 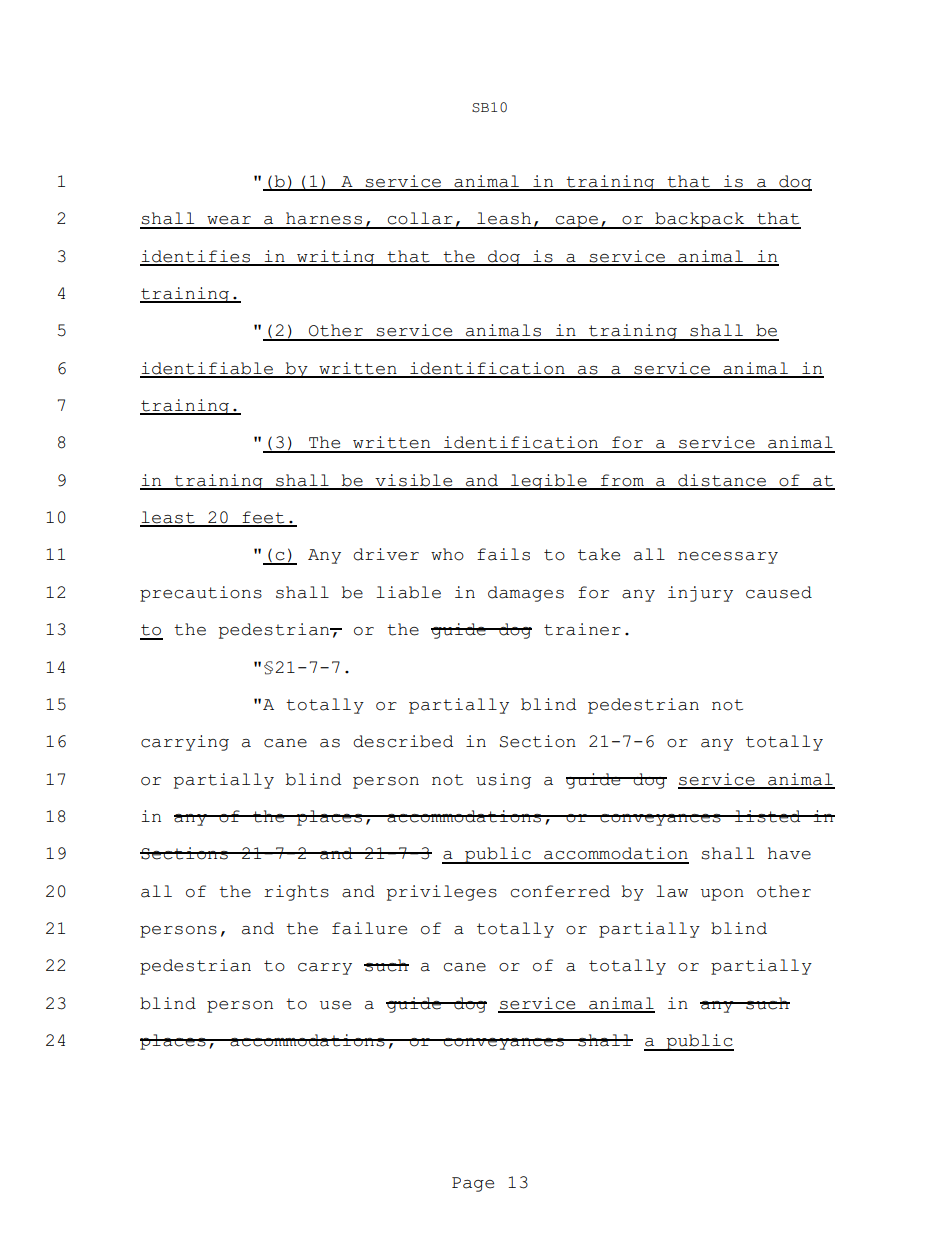 What do you see at coordinates (700, 594) in the screenshot?
I see `injury` at bounding box center [700, 594].
